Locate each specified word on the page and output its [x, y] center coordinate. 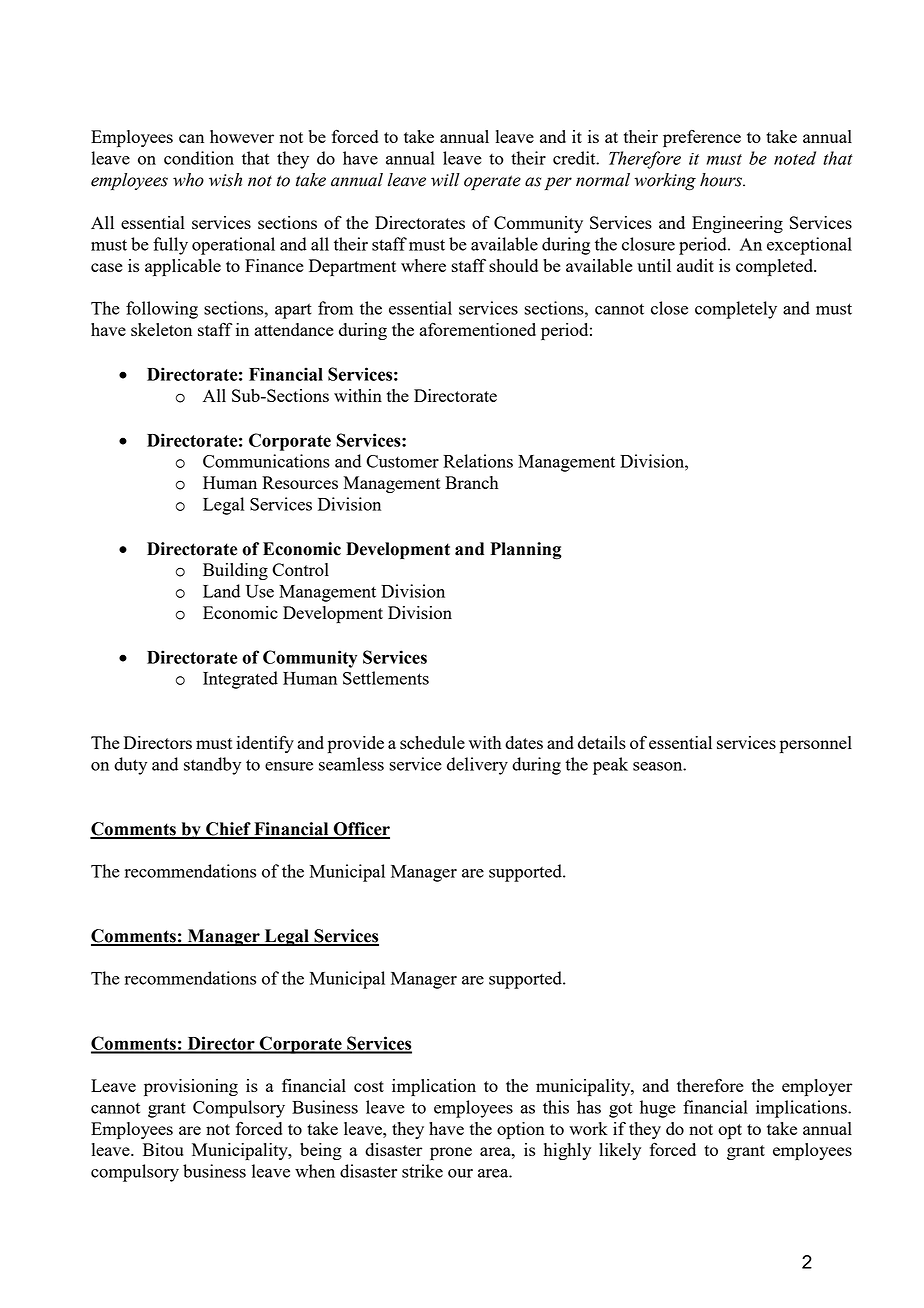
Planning [525, 551]
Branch [471, 482]
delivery [477, 766]
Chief [228, 830]
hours [722, 180]
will [445, 180]
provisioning [191, 1087]
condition [199, 158]
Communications [266, 461]
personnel [816, 744]
